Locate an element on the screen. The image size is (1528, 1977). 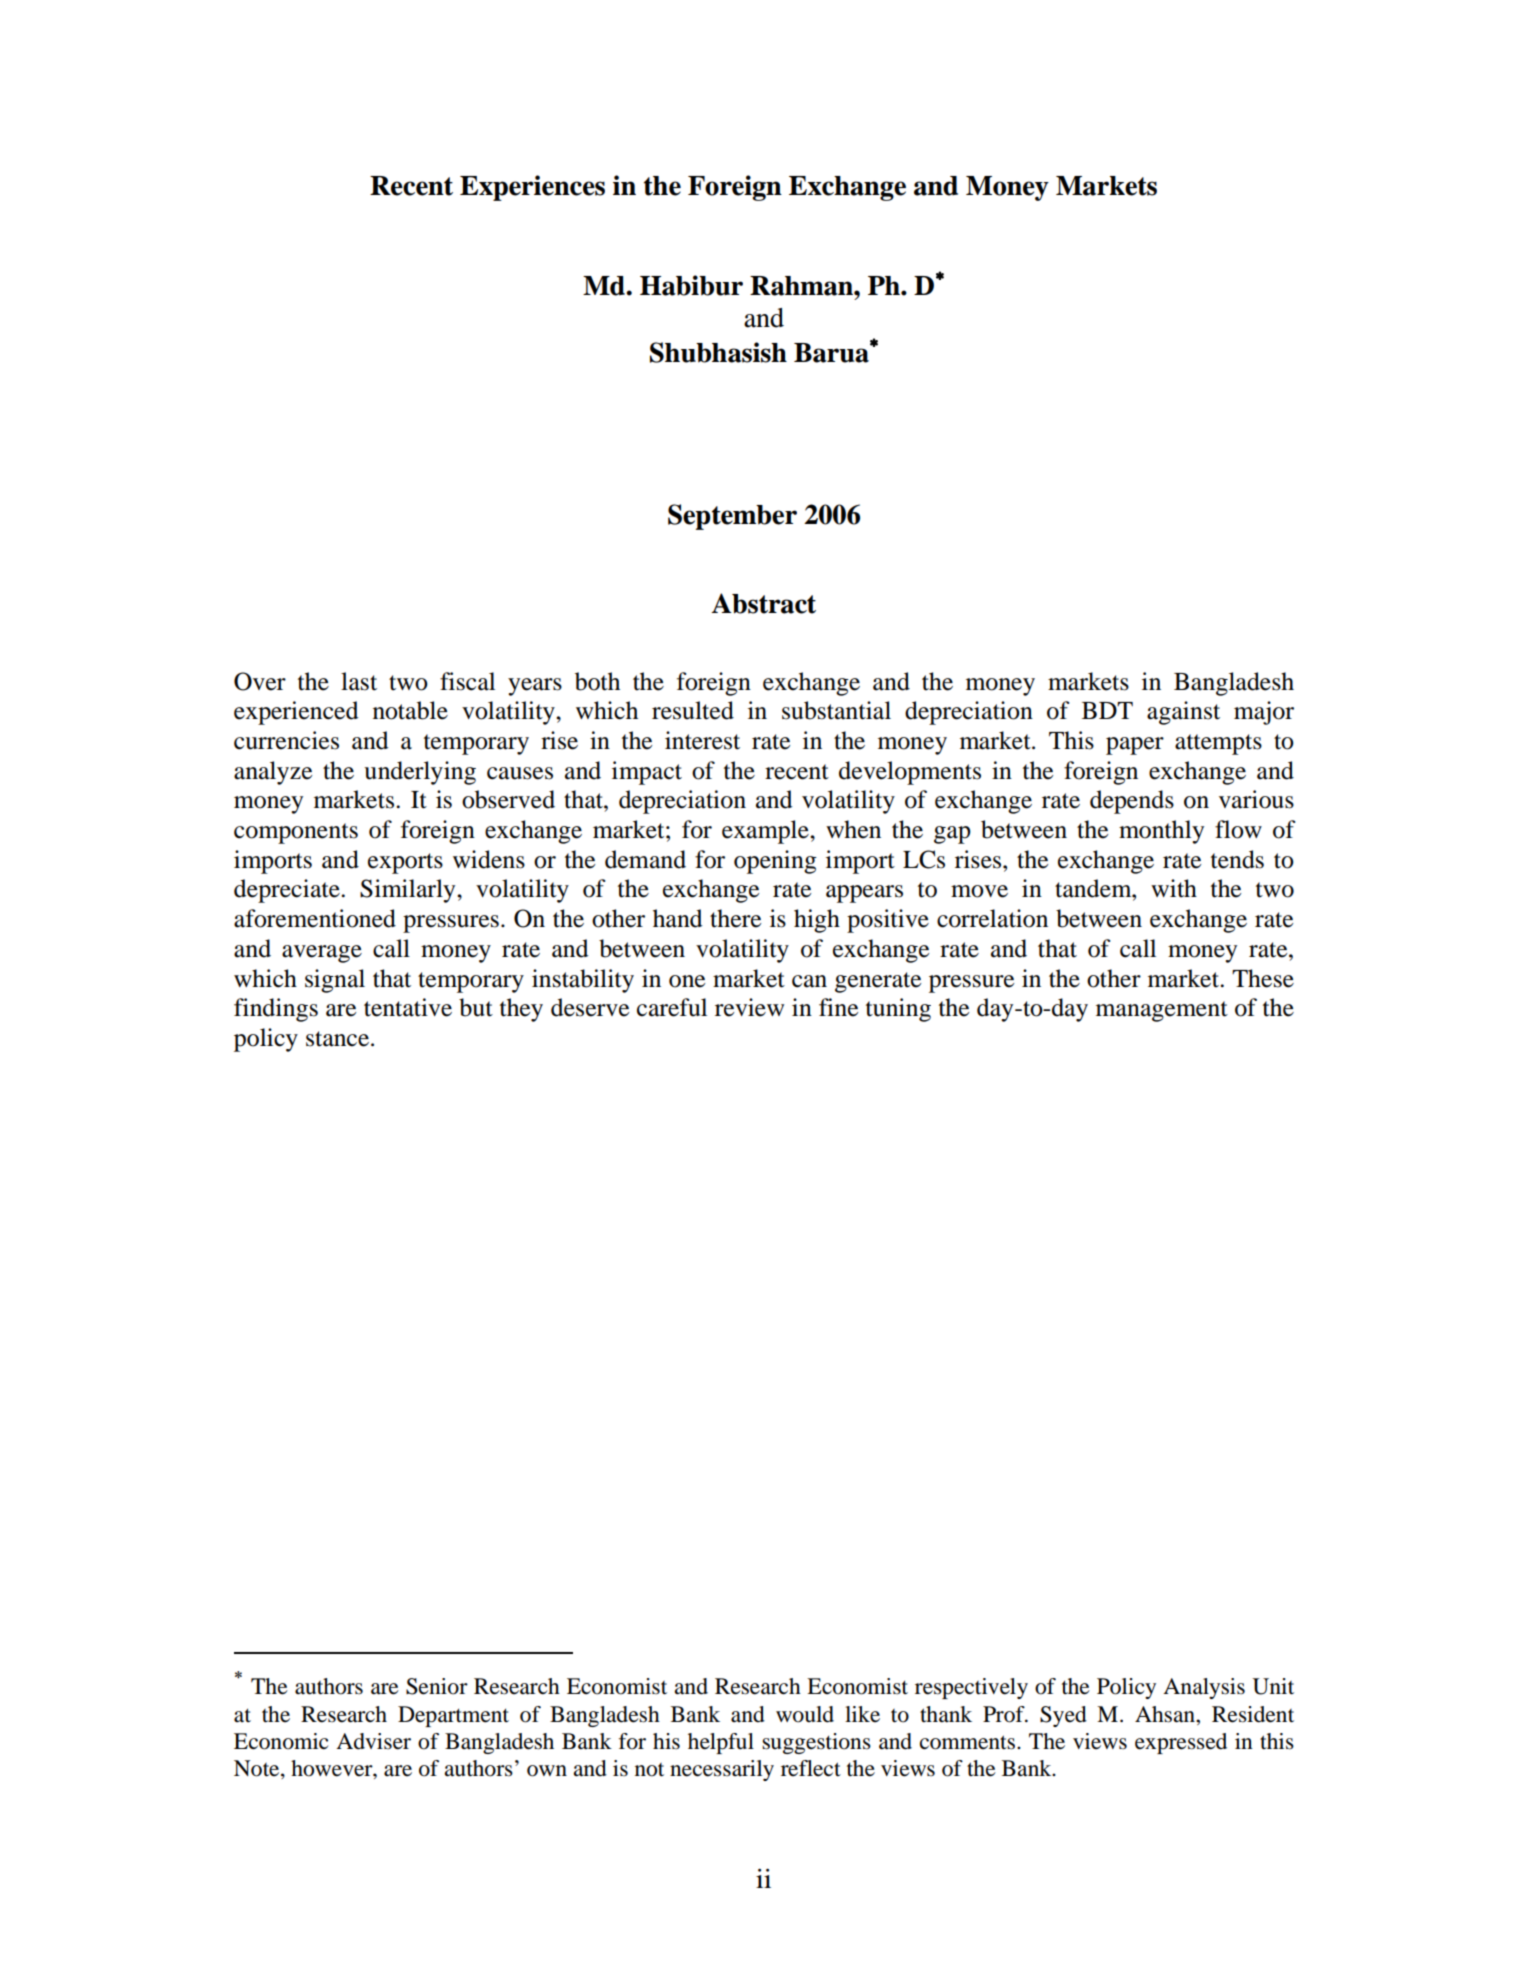
Abstract is located at coordinates (763, 603).
